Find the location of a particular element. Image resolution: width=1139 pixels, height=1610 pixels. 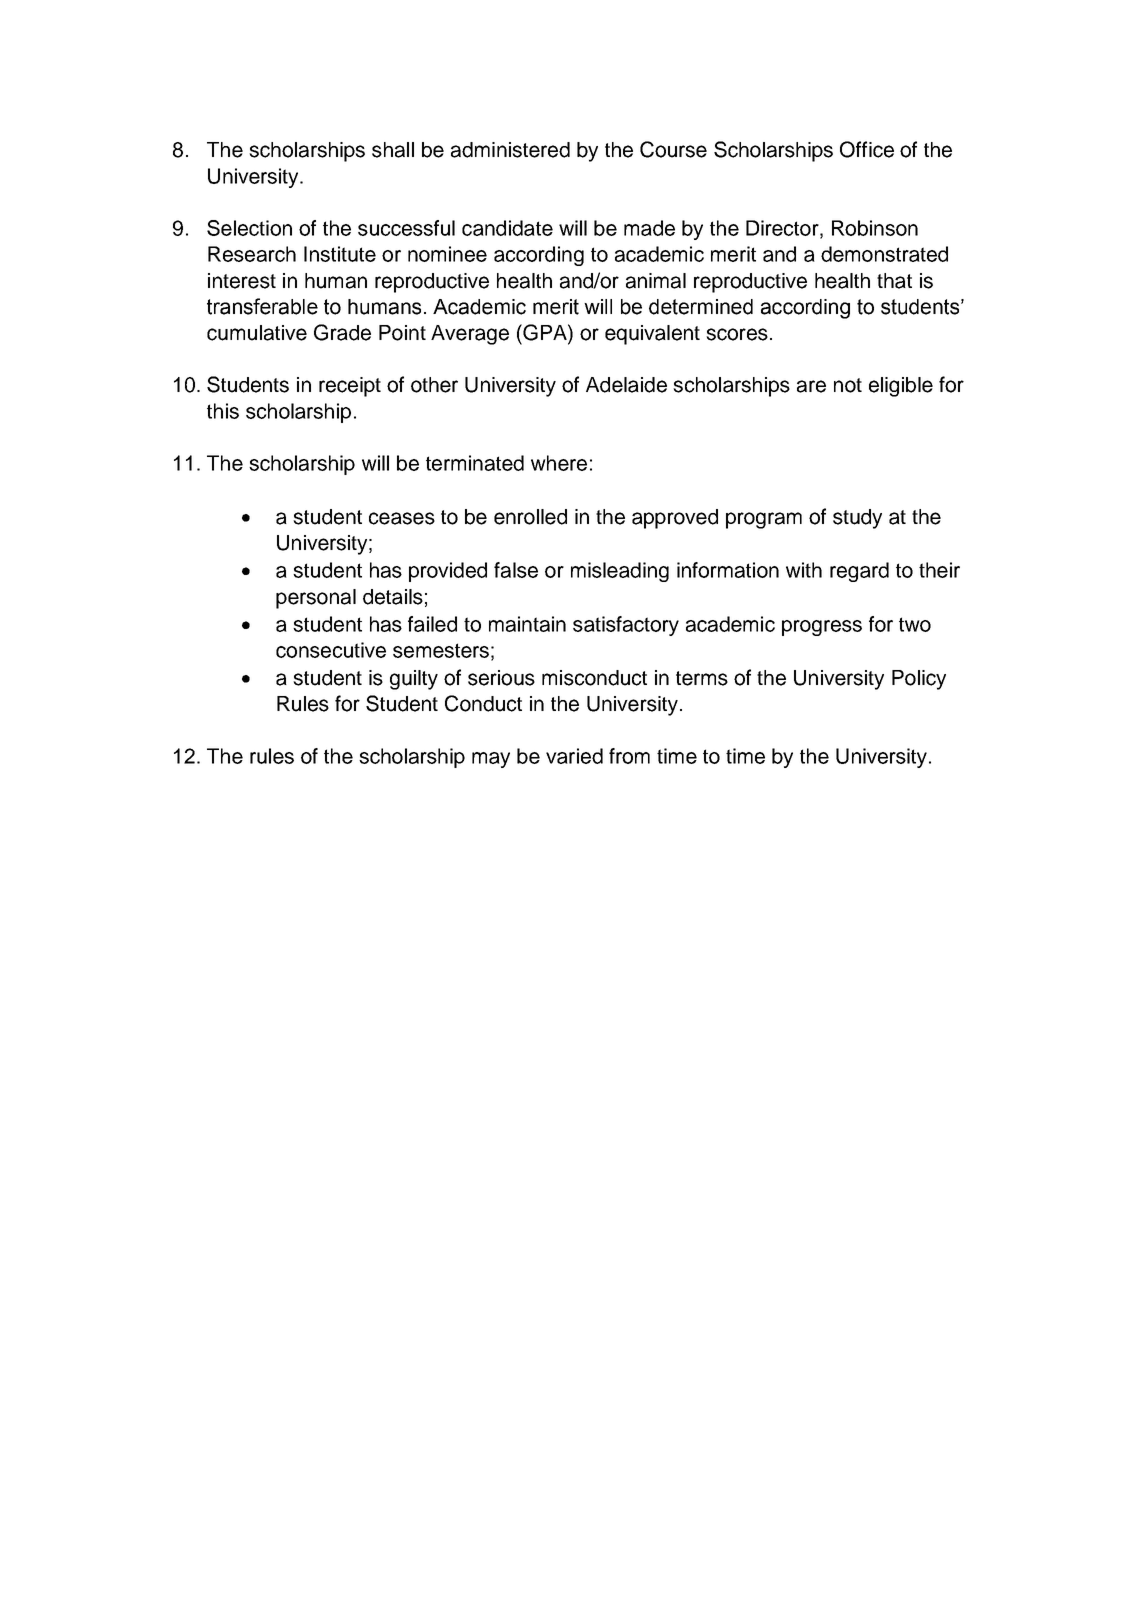

varied is located at coordinates (574, 756).
